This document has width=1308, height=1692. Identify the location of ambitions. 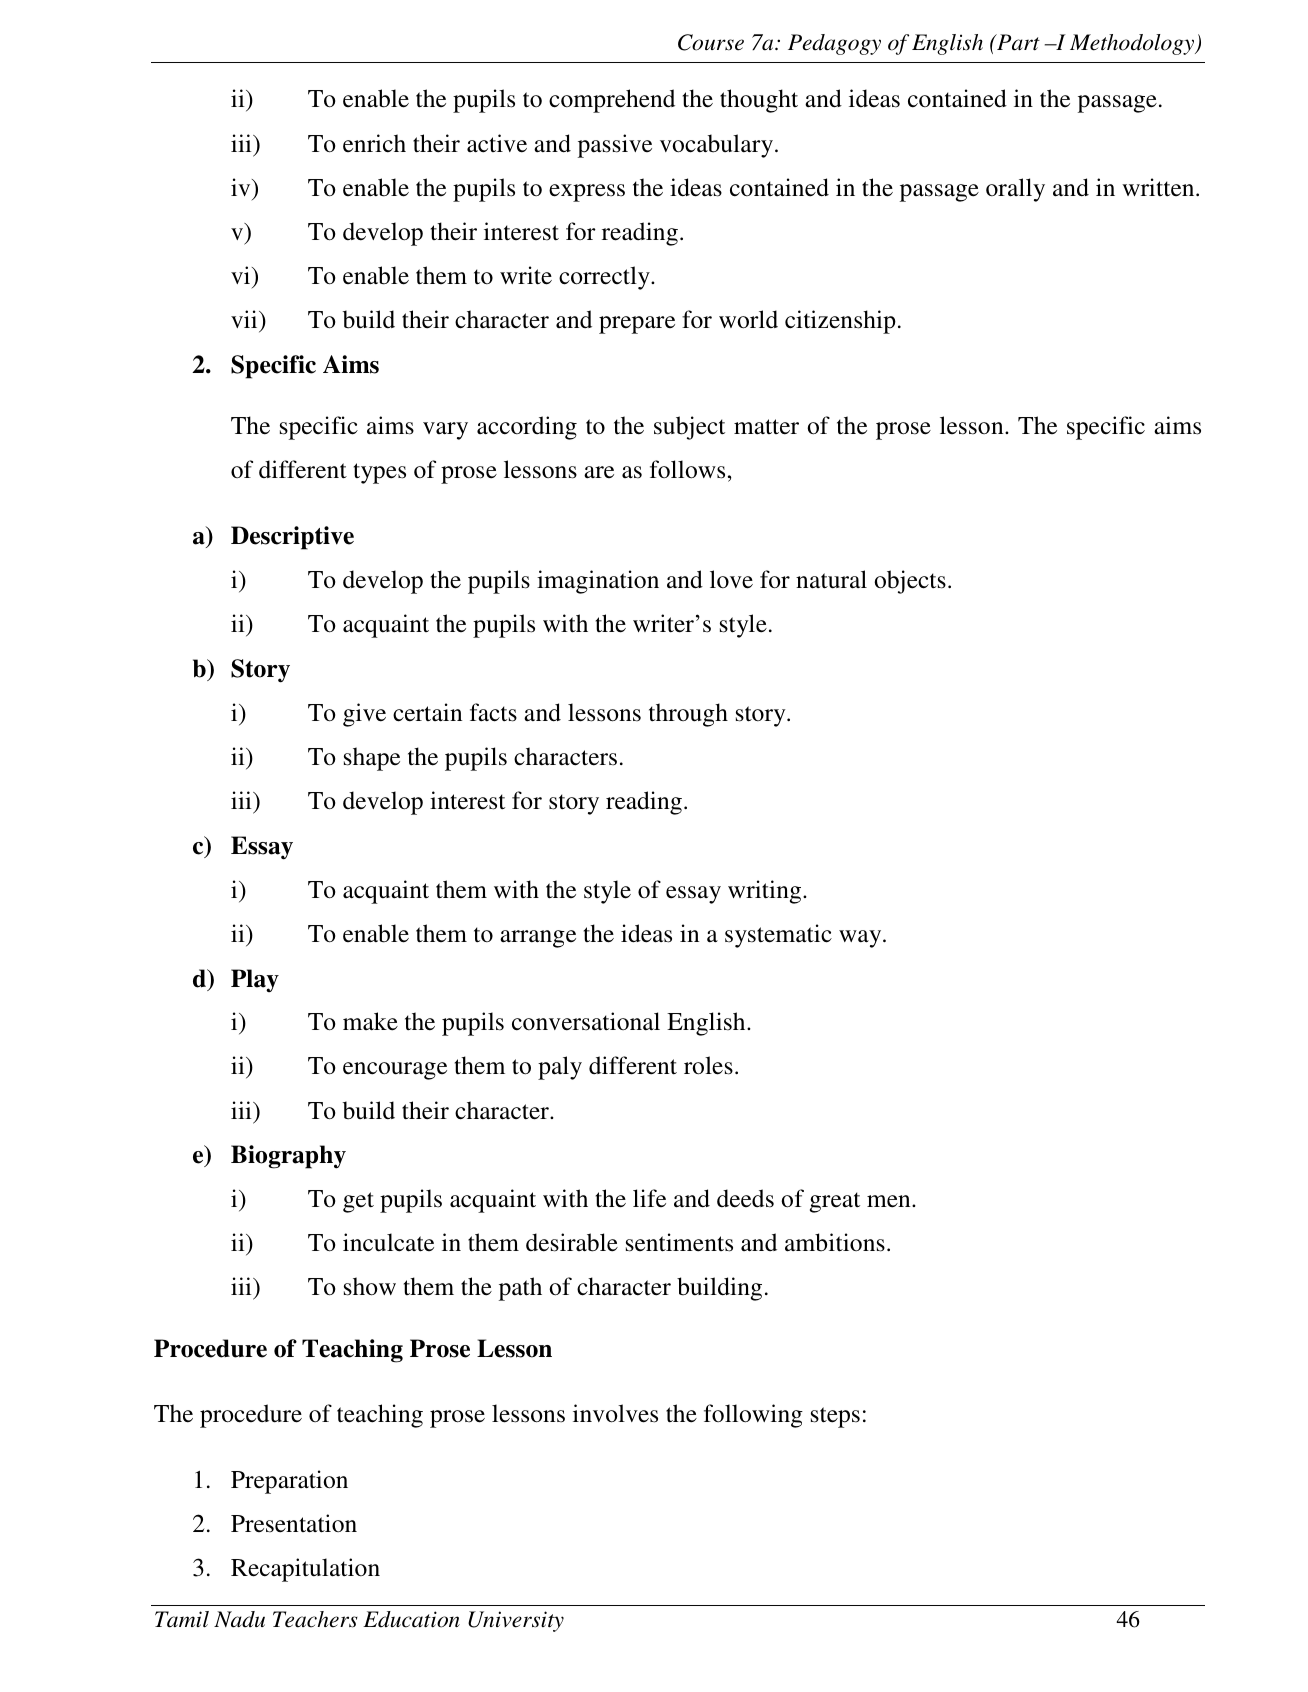
(835, 1242).
